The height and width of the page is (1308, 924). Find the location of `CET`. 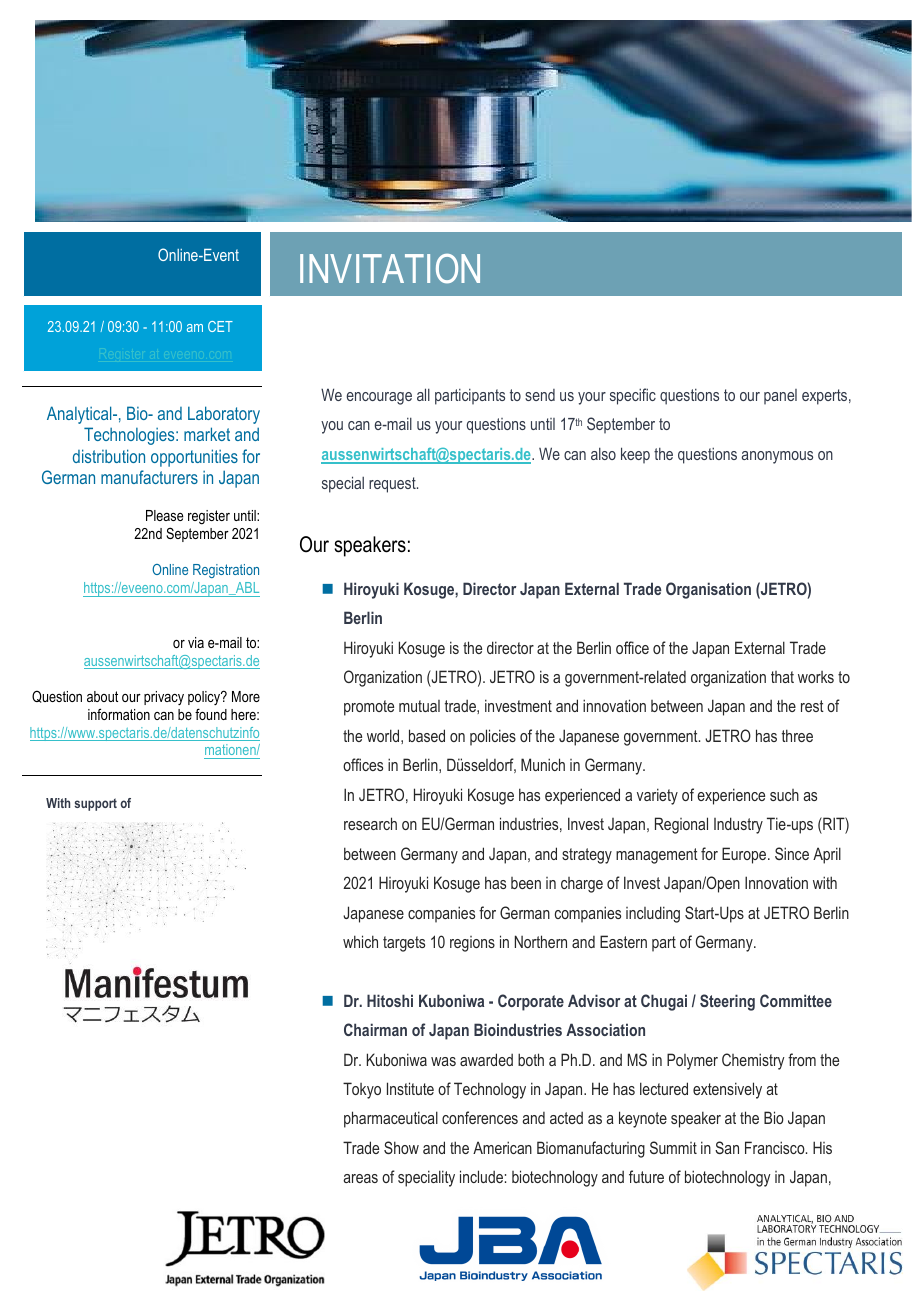

CET is located at coordinates (220, 326).
